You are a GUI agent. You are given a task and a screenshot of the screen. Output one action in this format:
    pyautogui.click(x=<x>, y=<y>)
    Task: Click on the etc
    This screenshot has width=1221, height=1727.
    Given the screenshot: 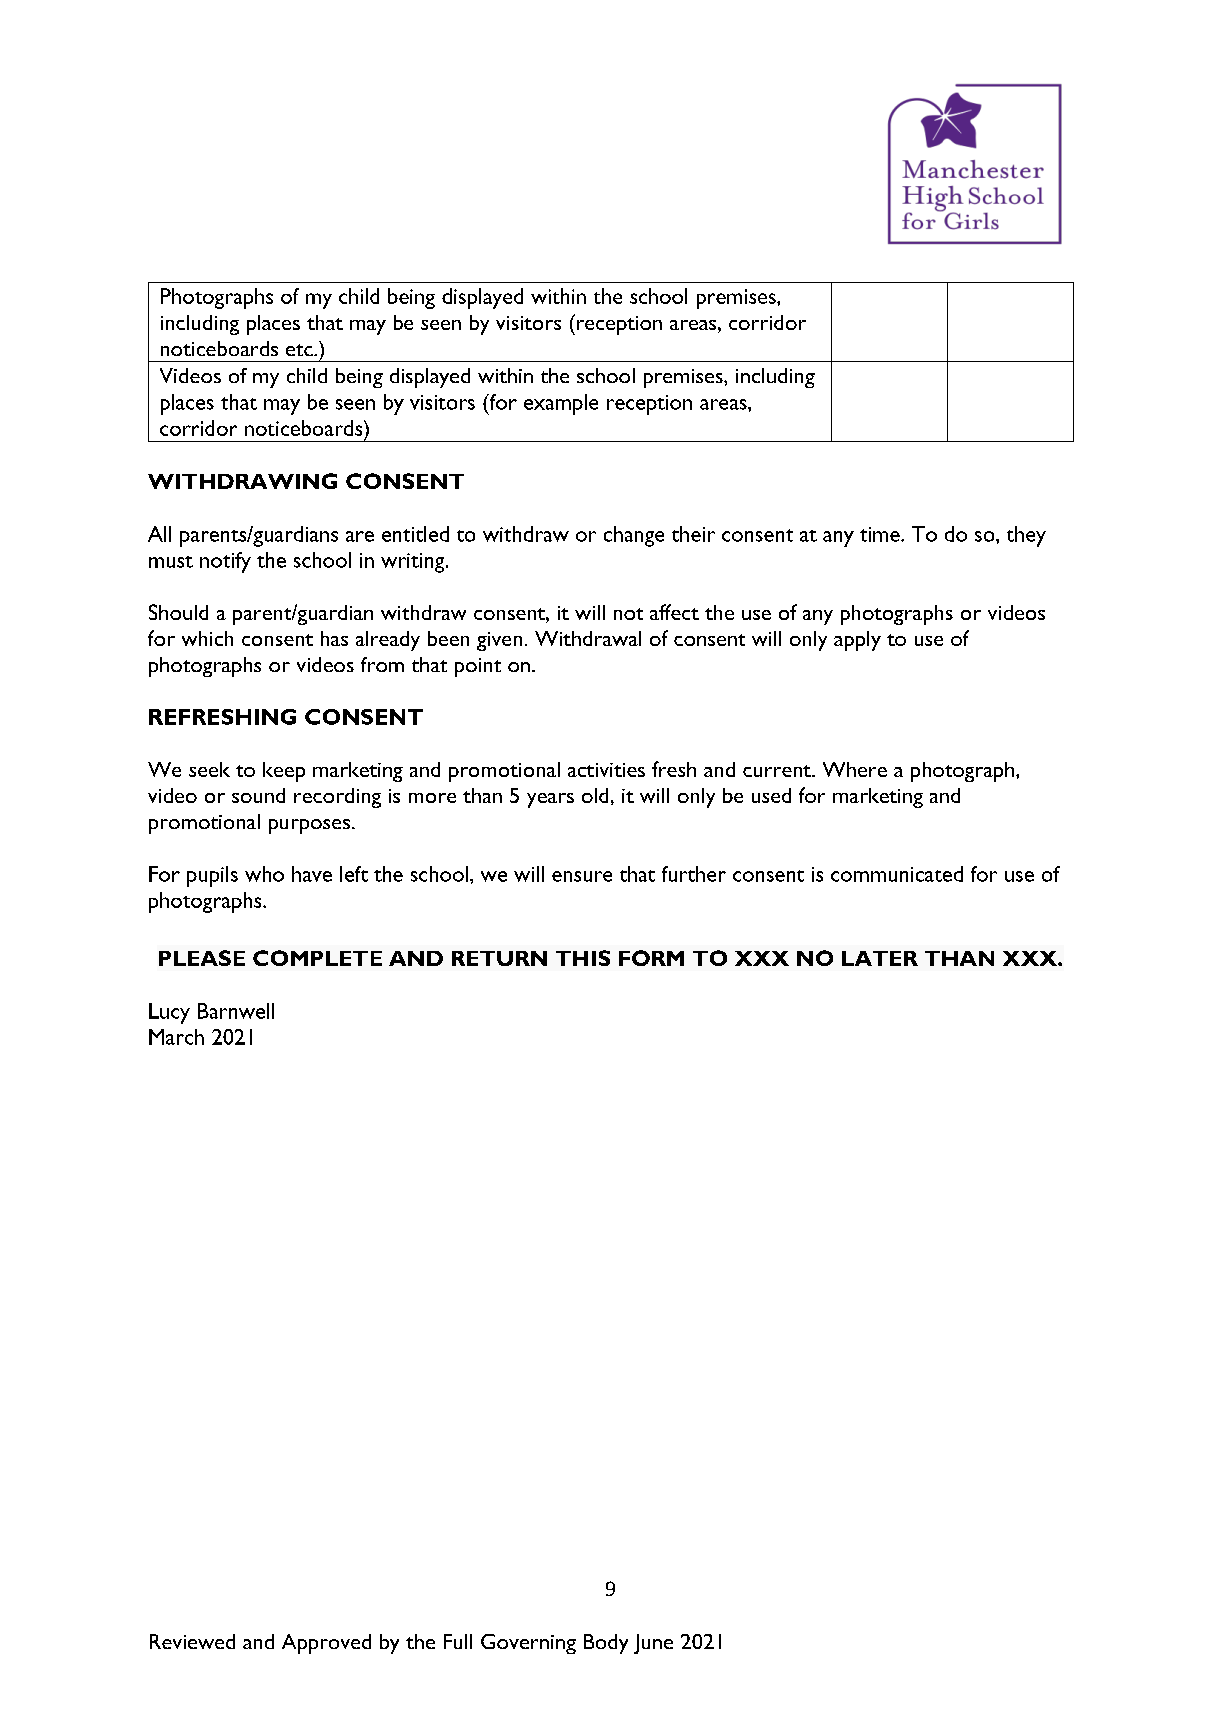 What is the action you would take?
    pyautogui.click(x=300, y=350)
